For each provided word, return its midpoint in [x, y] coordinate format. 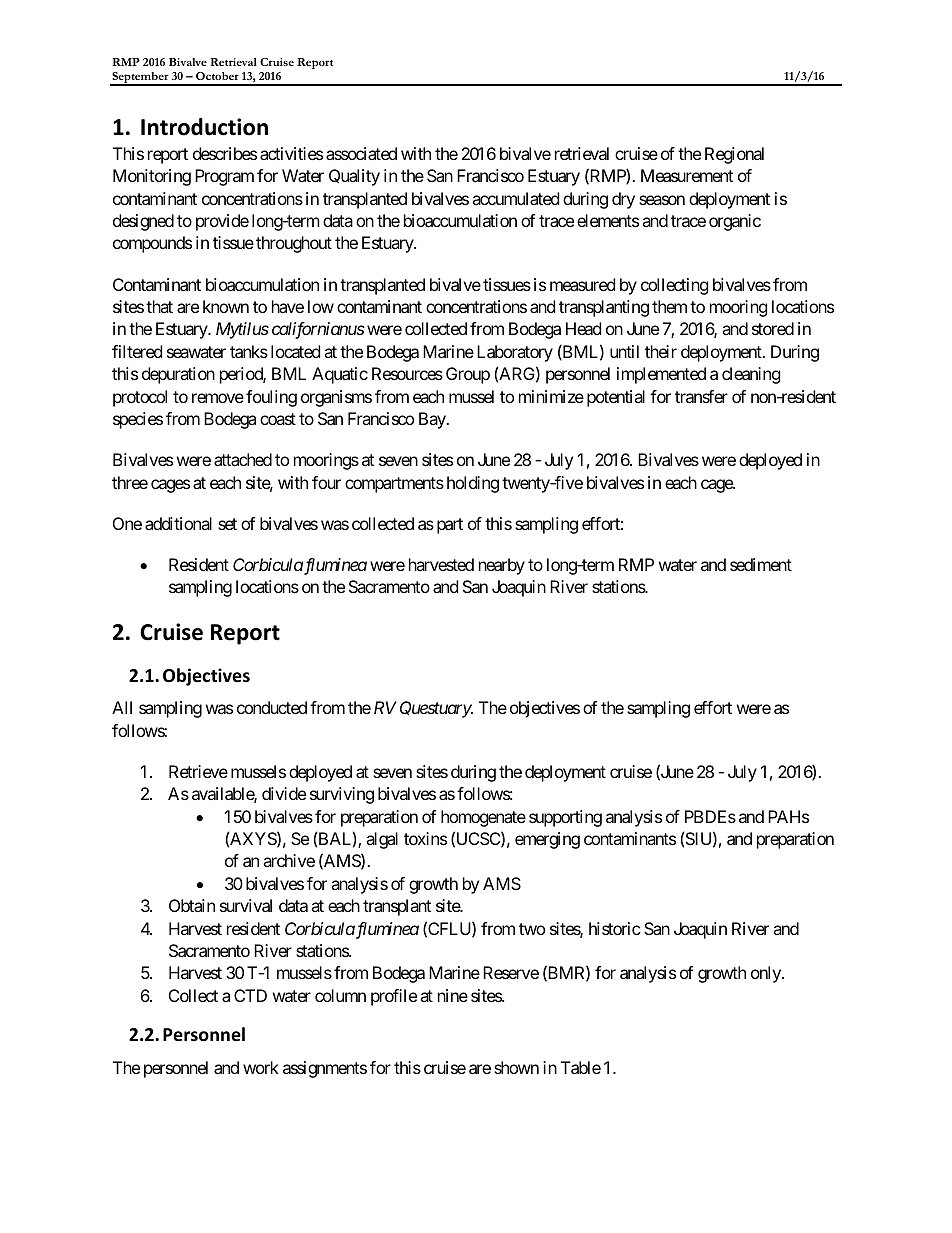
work [261, 1067]
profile [394, 997]
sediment [761, 564]
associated [361, 153]
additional [178, 523]
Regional [734, 155]
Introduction [204, 127]
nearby [502, 566]
